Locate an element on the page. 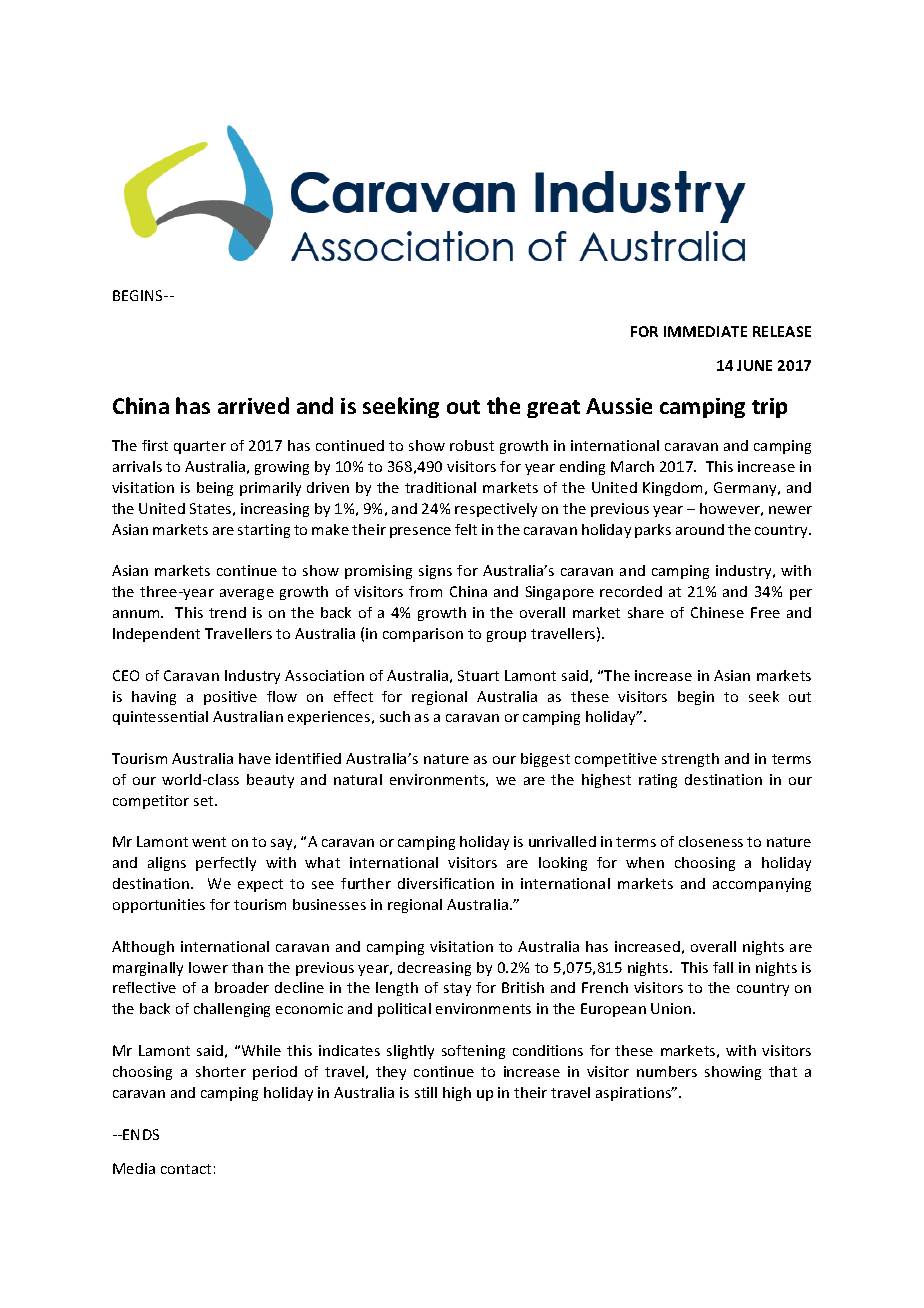  JUNE is located at coordinates (754, 365).
